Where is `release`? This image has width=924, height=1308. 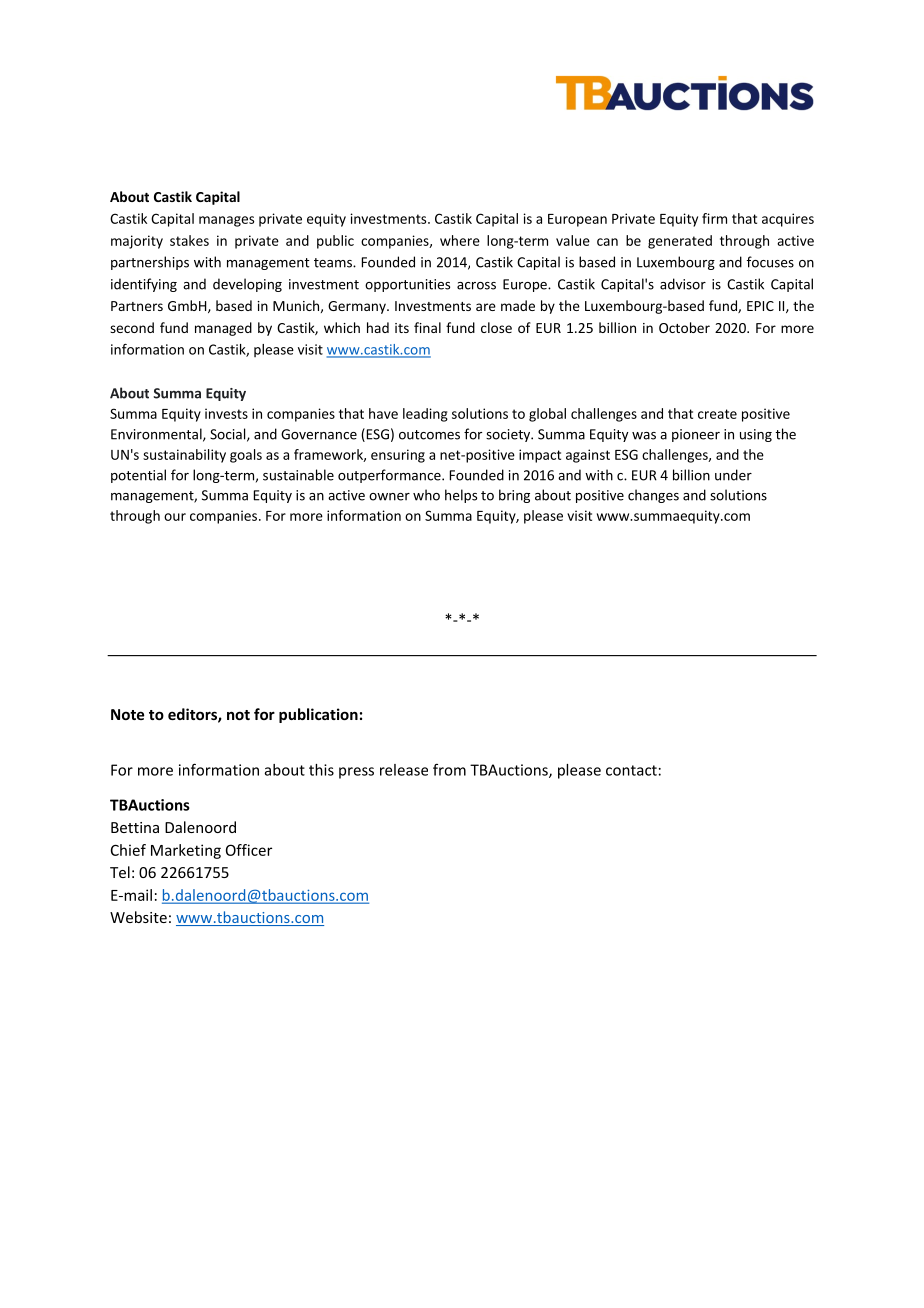 release is located at coordinates (404, 770).
